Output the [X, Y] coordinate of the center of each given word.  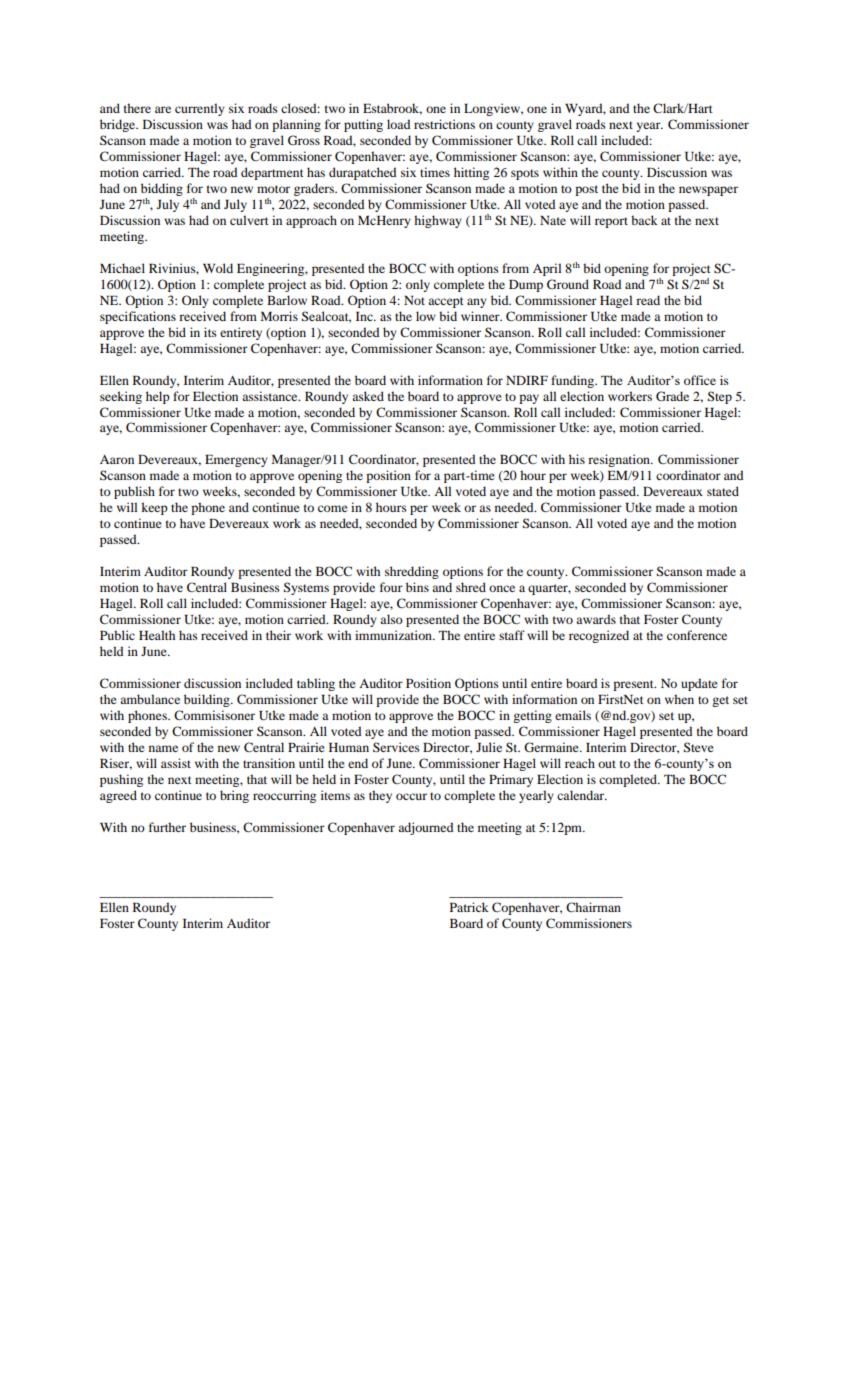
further [167, 827]
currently [200, 109]
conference [697, 635]
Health [157, 635]
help [158, 397]
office [700, 380]
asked [368, 396]
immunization [394, 635]
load [398, 124]
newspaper [708, 191]
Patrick [469, 907]
